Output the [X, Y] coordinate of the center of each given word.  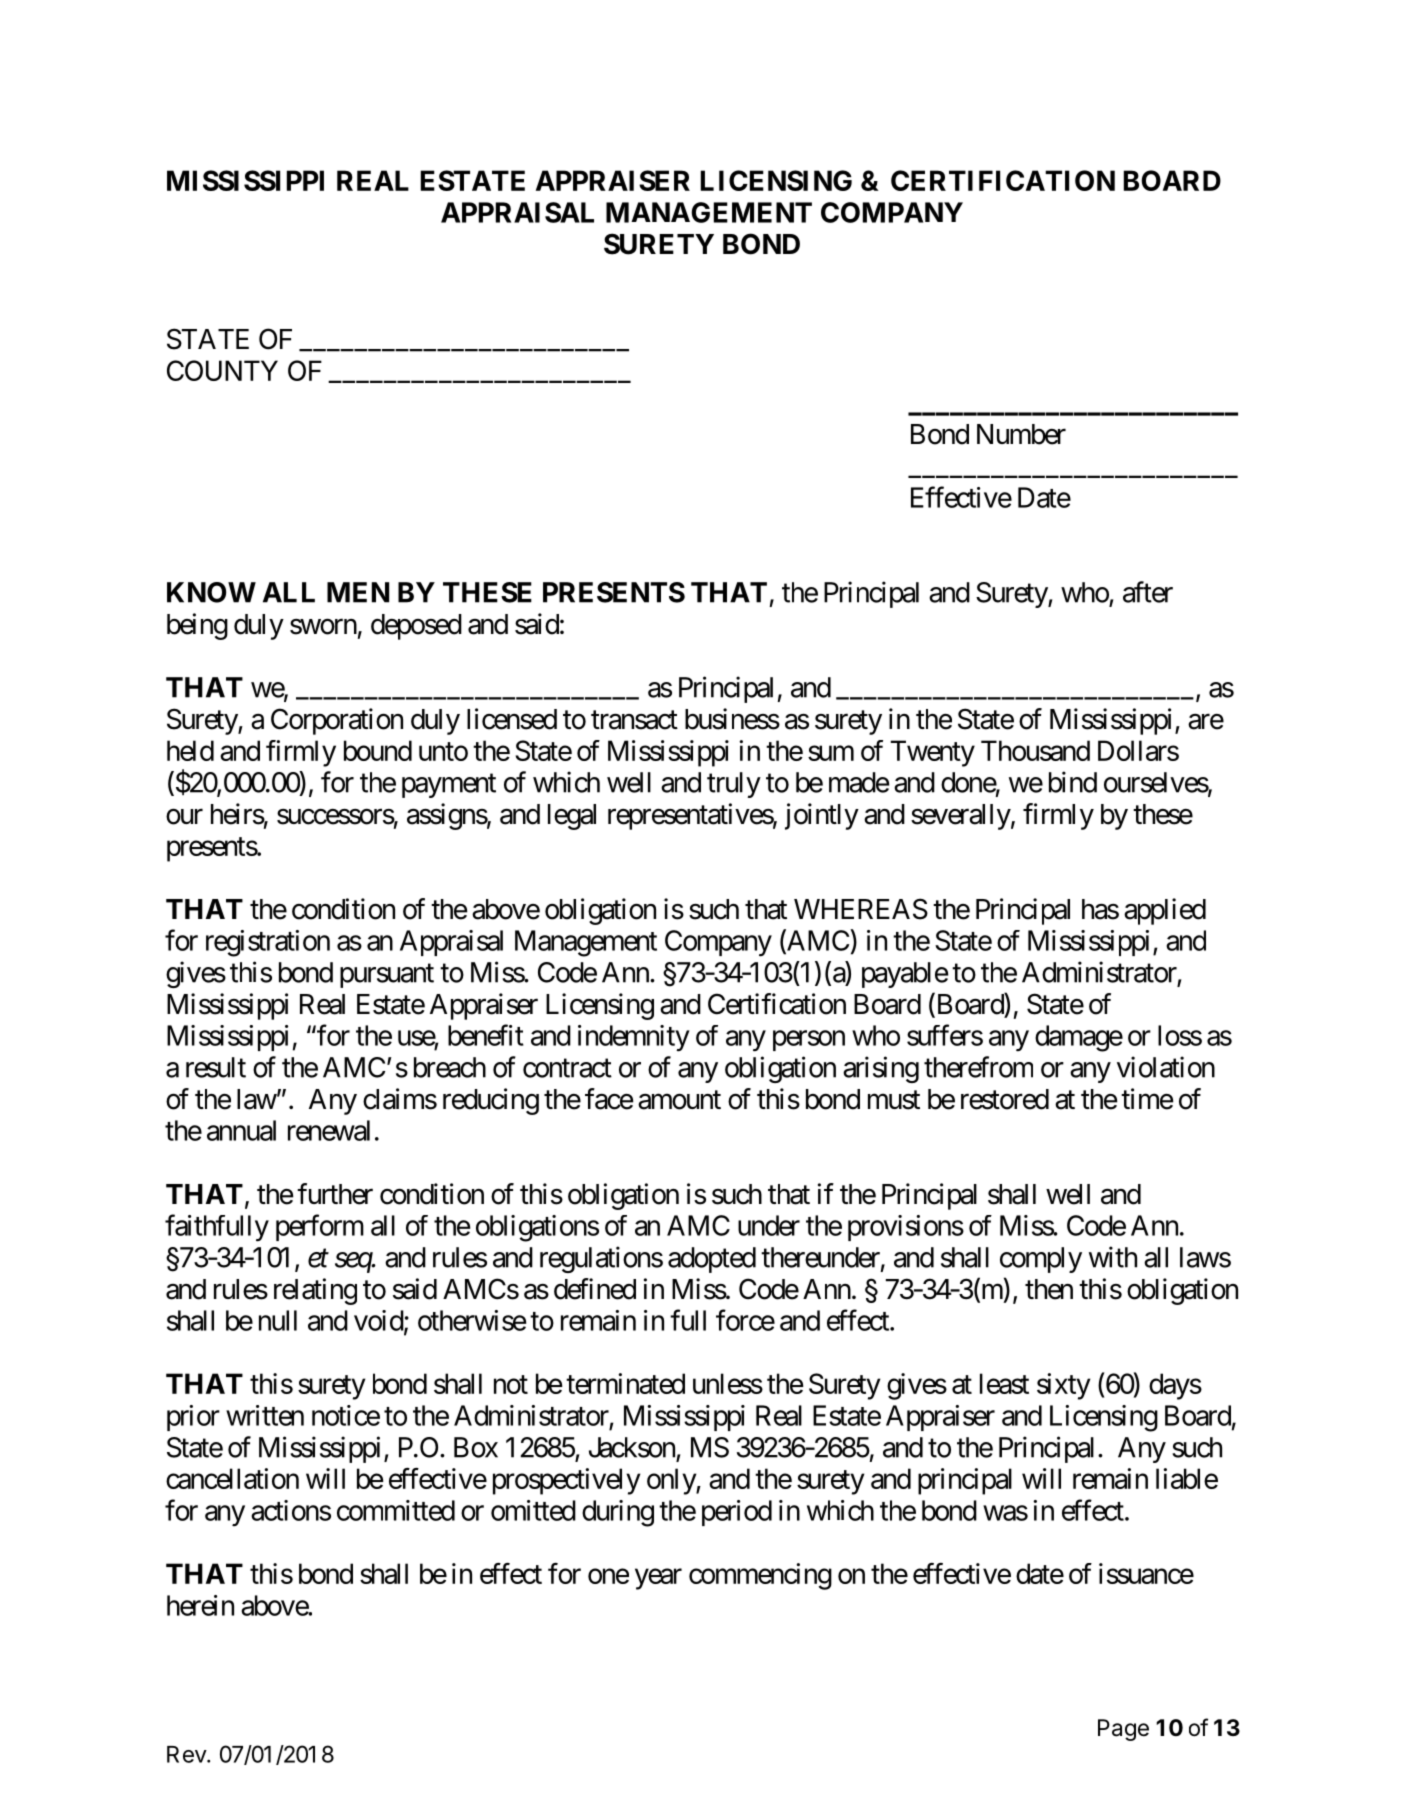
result [216, 1067]
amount [679, 1100]
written [265, 1415]
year [658, 1579]
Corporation [337, 721]
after [1148, 592]
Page [1123, 1730]
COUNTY [222, 370]
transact [634, 720]
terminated [625, 1383]
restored [1005, 1099]
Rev [187, 1754]
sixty [1064, 1386]
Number [1021, 434]
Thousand [1035, 750]
